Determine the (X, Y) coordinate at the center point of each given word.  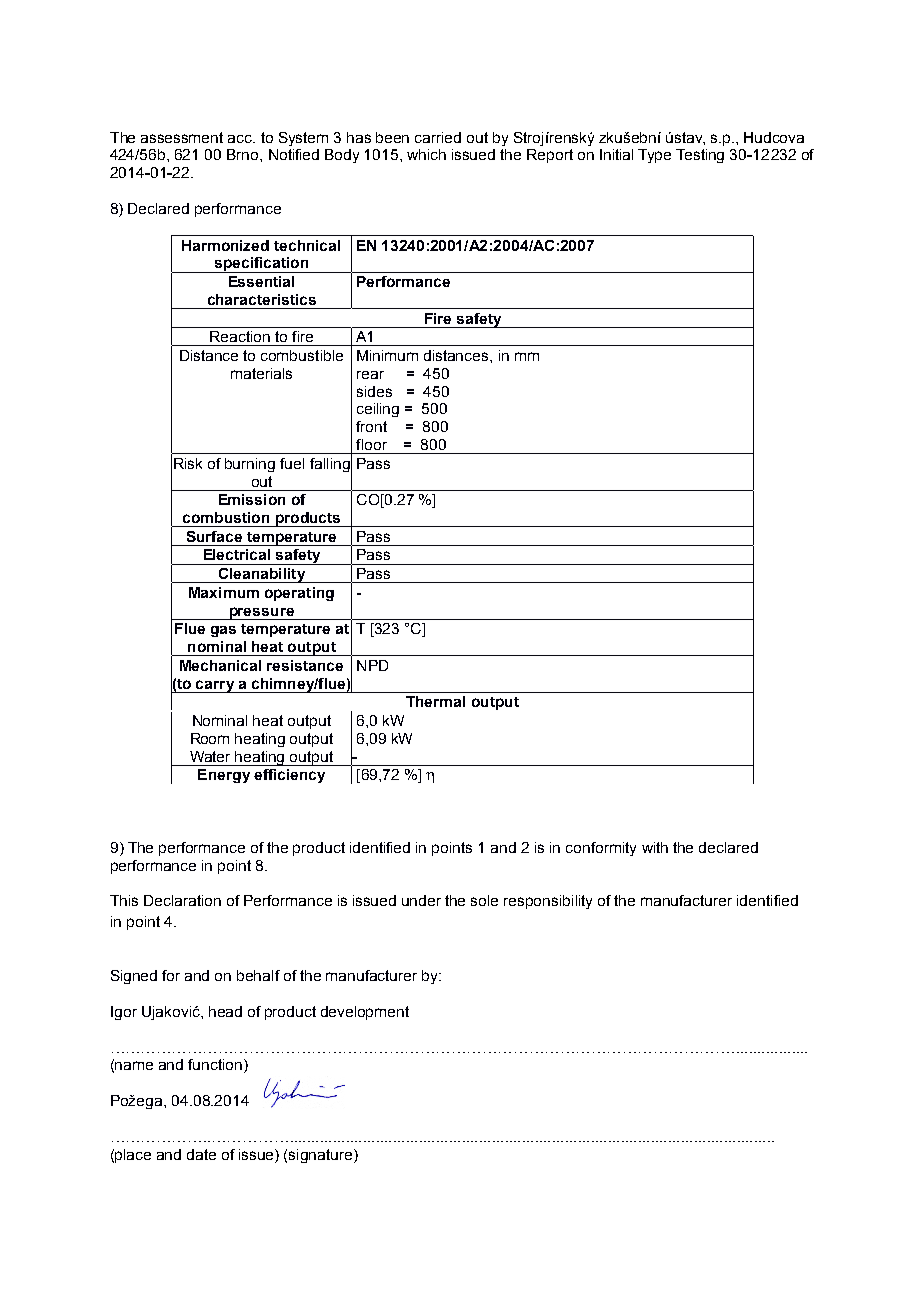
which (426, 154)
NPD (372, 665)
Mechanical (220, 665)
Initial (616, 154)
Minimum (387, 355)
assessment (182, 137)
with (655, 847)
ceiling (378, 410)
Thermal (435, 701)
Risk (188, 463)
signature (322, 1156)
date (201, 1154)
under (421, 900)
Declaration (182, 900)
